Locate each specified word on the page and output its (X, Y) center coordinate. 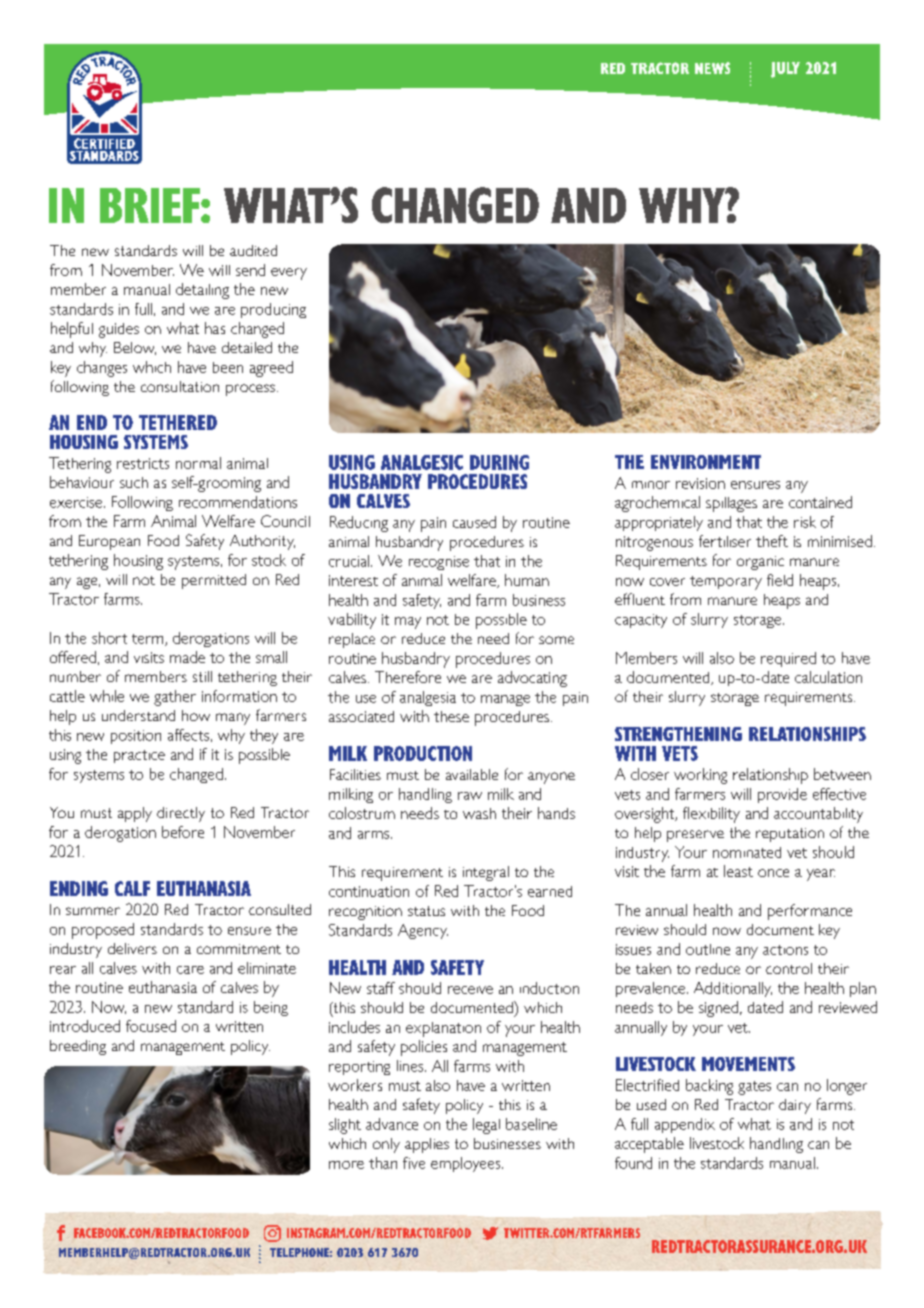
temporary (726, 583)
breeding (78, 1047)
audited (253, 250)
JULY (785, 70)
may (408, 623)
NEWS (712, 68)
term (149, 640)
